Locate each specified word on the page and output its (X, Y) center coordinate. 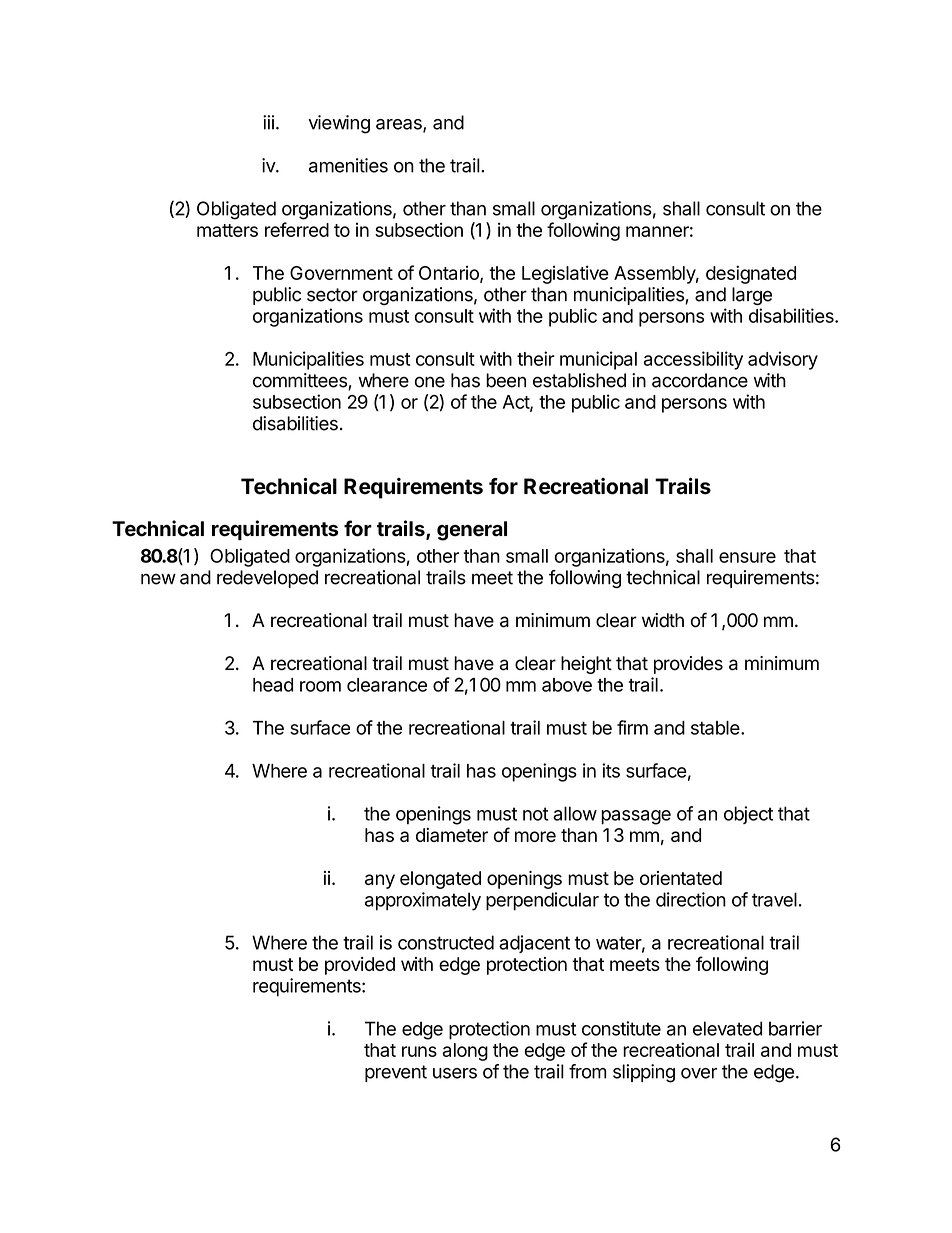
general (472, 531)
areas (400, 125)
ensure (747, 557)
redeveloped (267, 579)
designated (751, 274)
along (465, 1052)
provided (360, 966)
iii (268, 122)
